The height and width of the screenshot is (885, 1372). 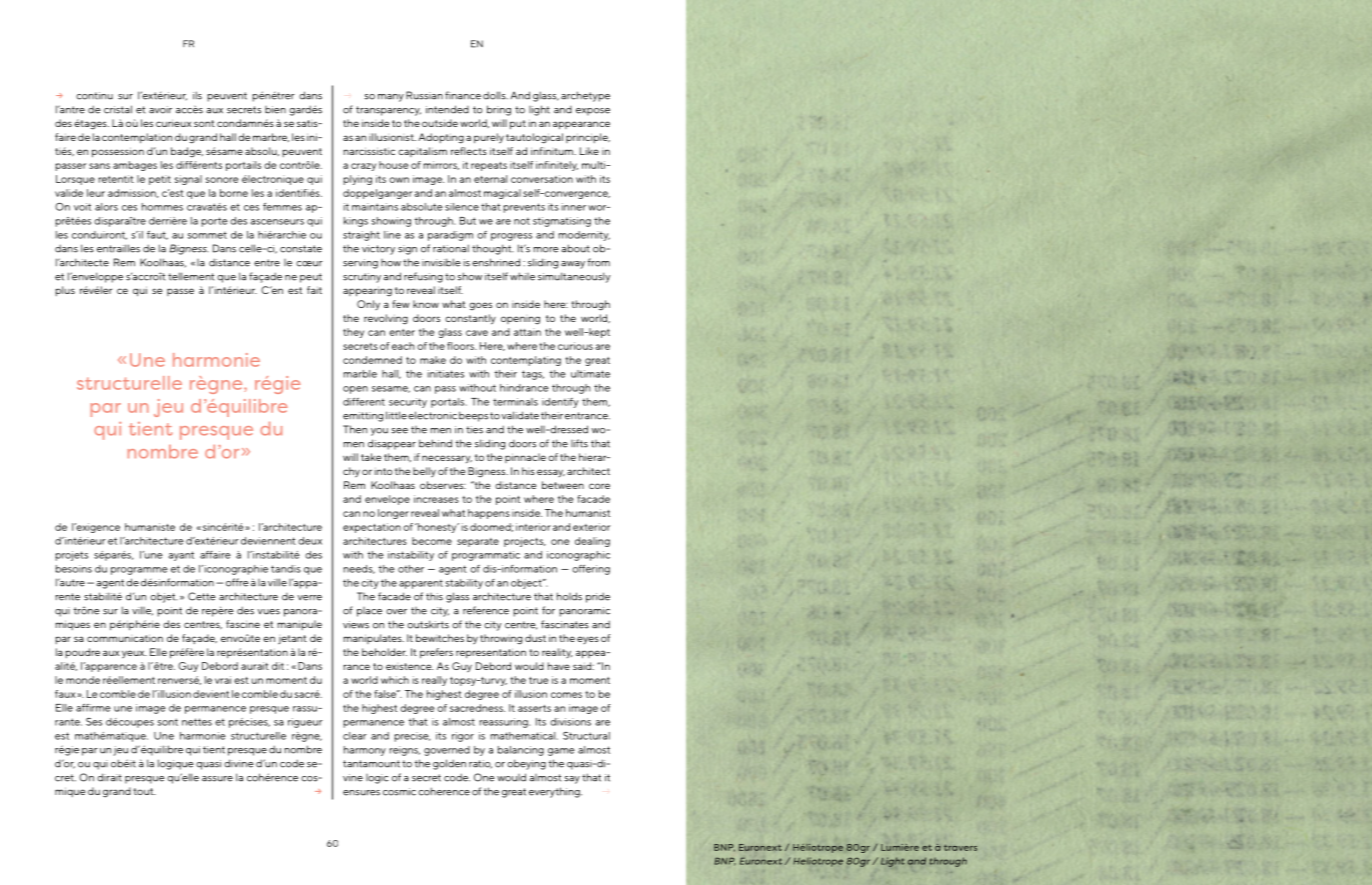 I want to click on expectation, so click(x=372, y=528).
